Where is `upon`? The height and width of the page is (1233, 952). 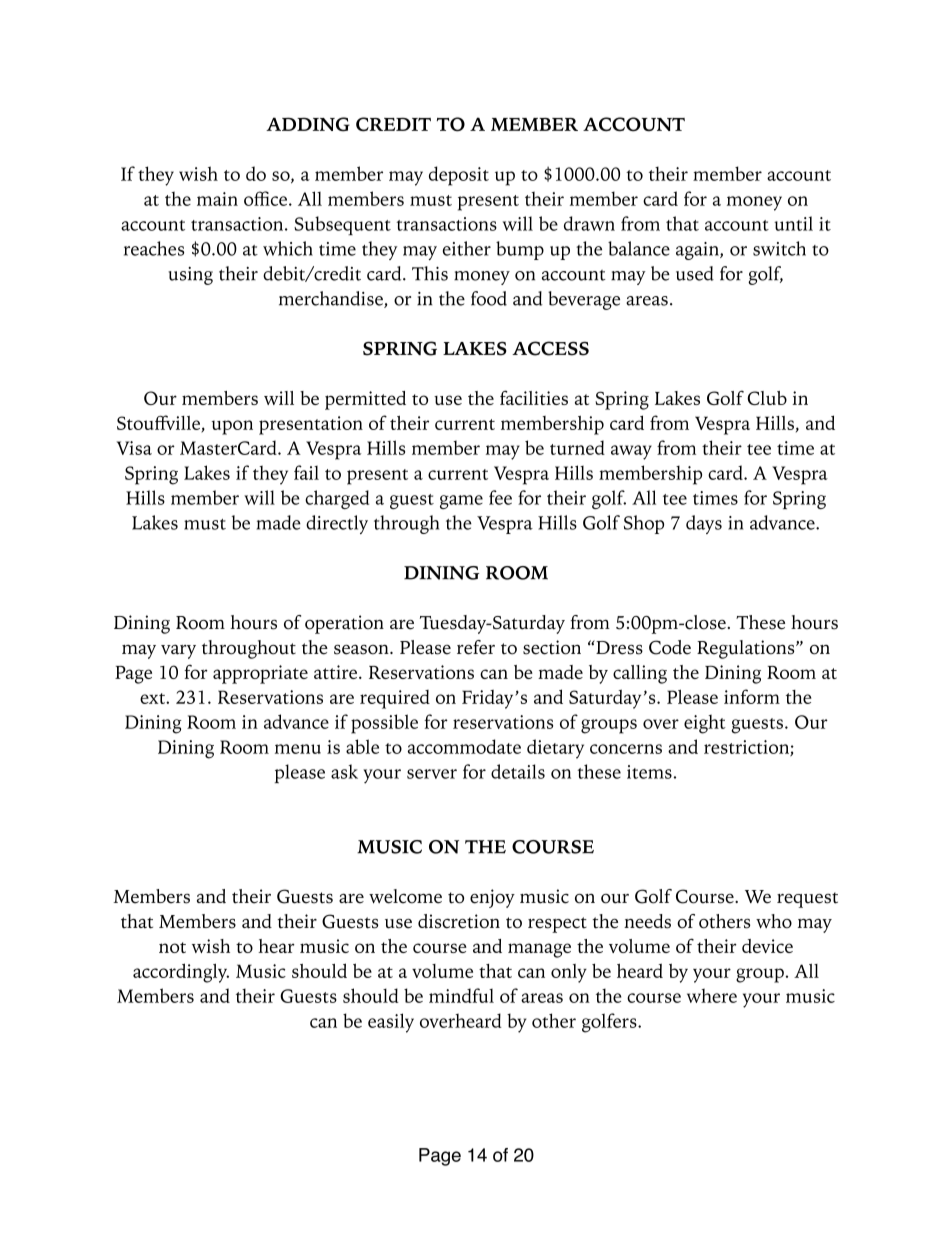 upon is located at coordinates (232, 427).
